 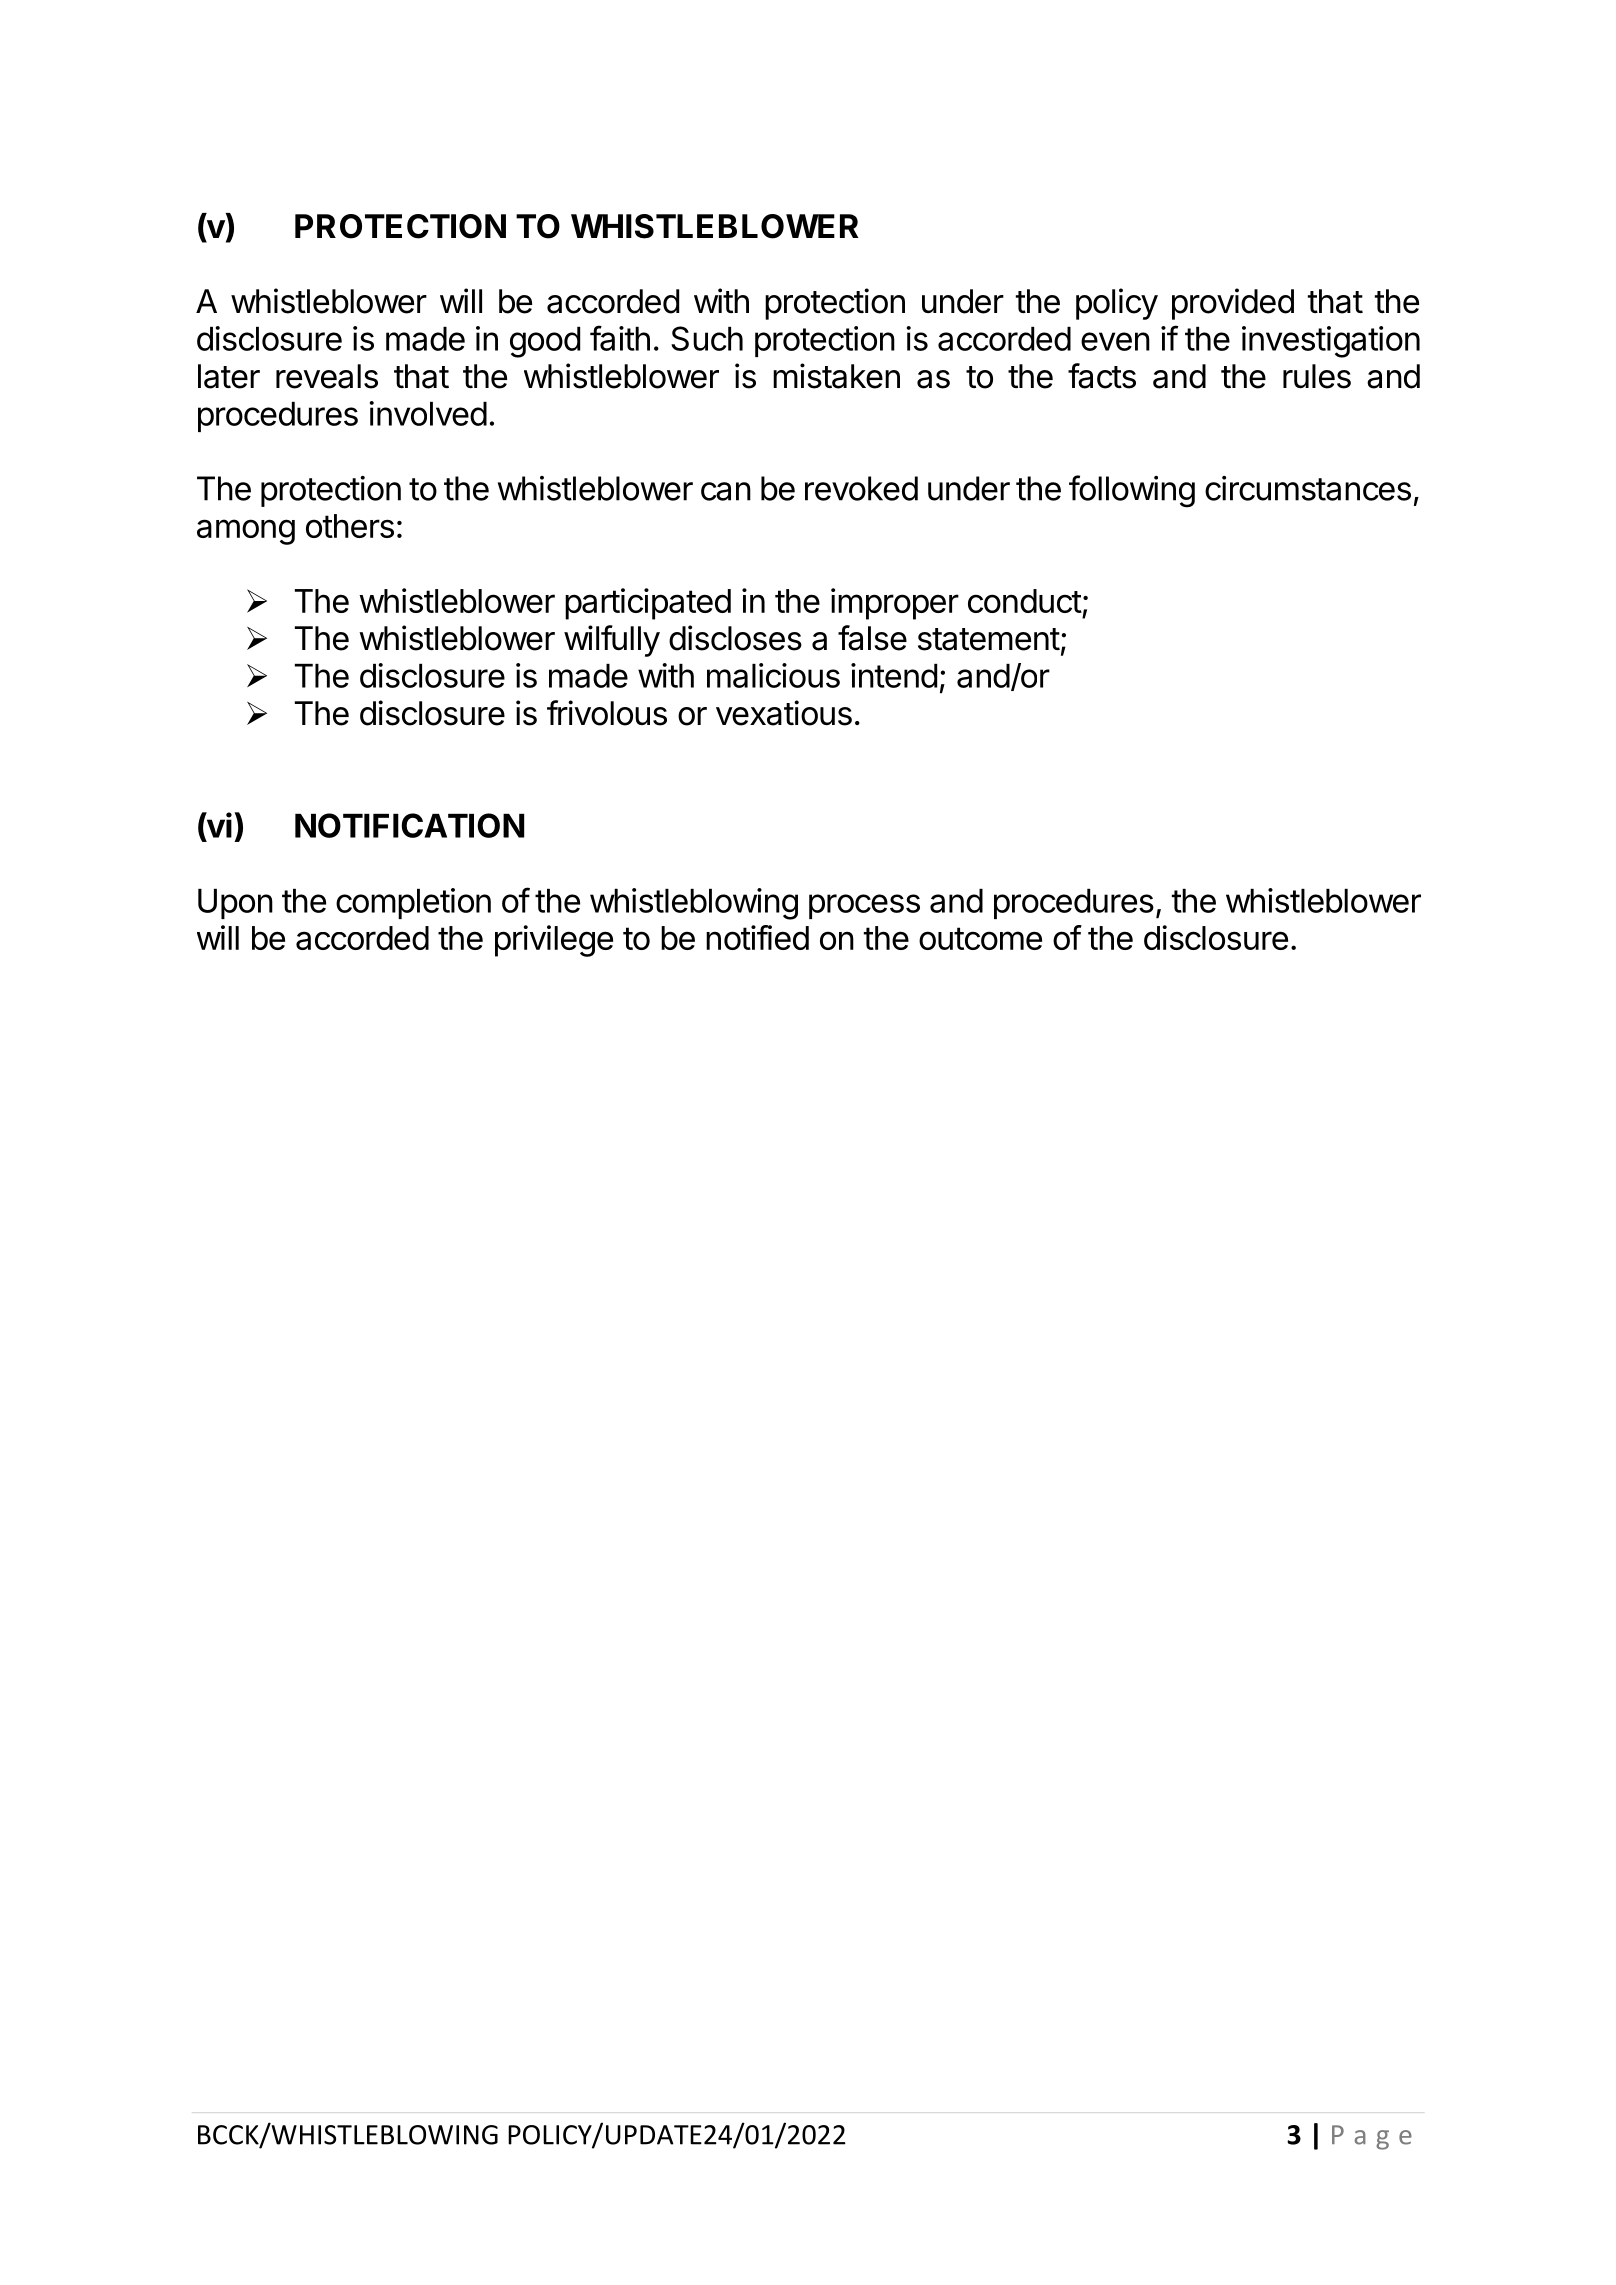 What do you see at coordinates (350, 526) in the page?
I see `others` at bounding box center [350, 526].
